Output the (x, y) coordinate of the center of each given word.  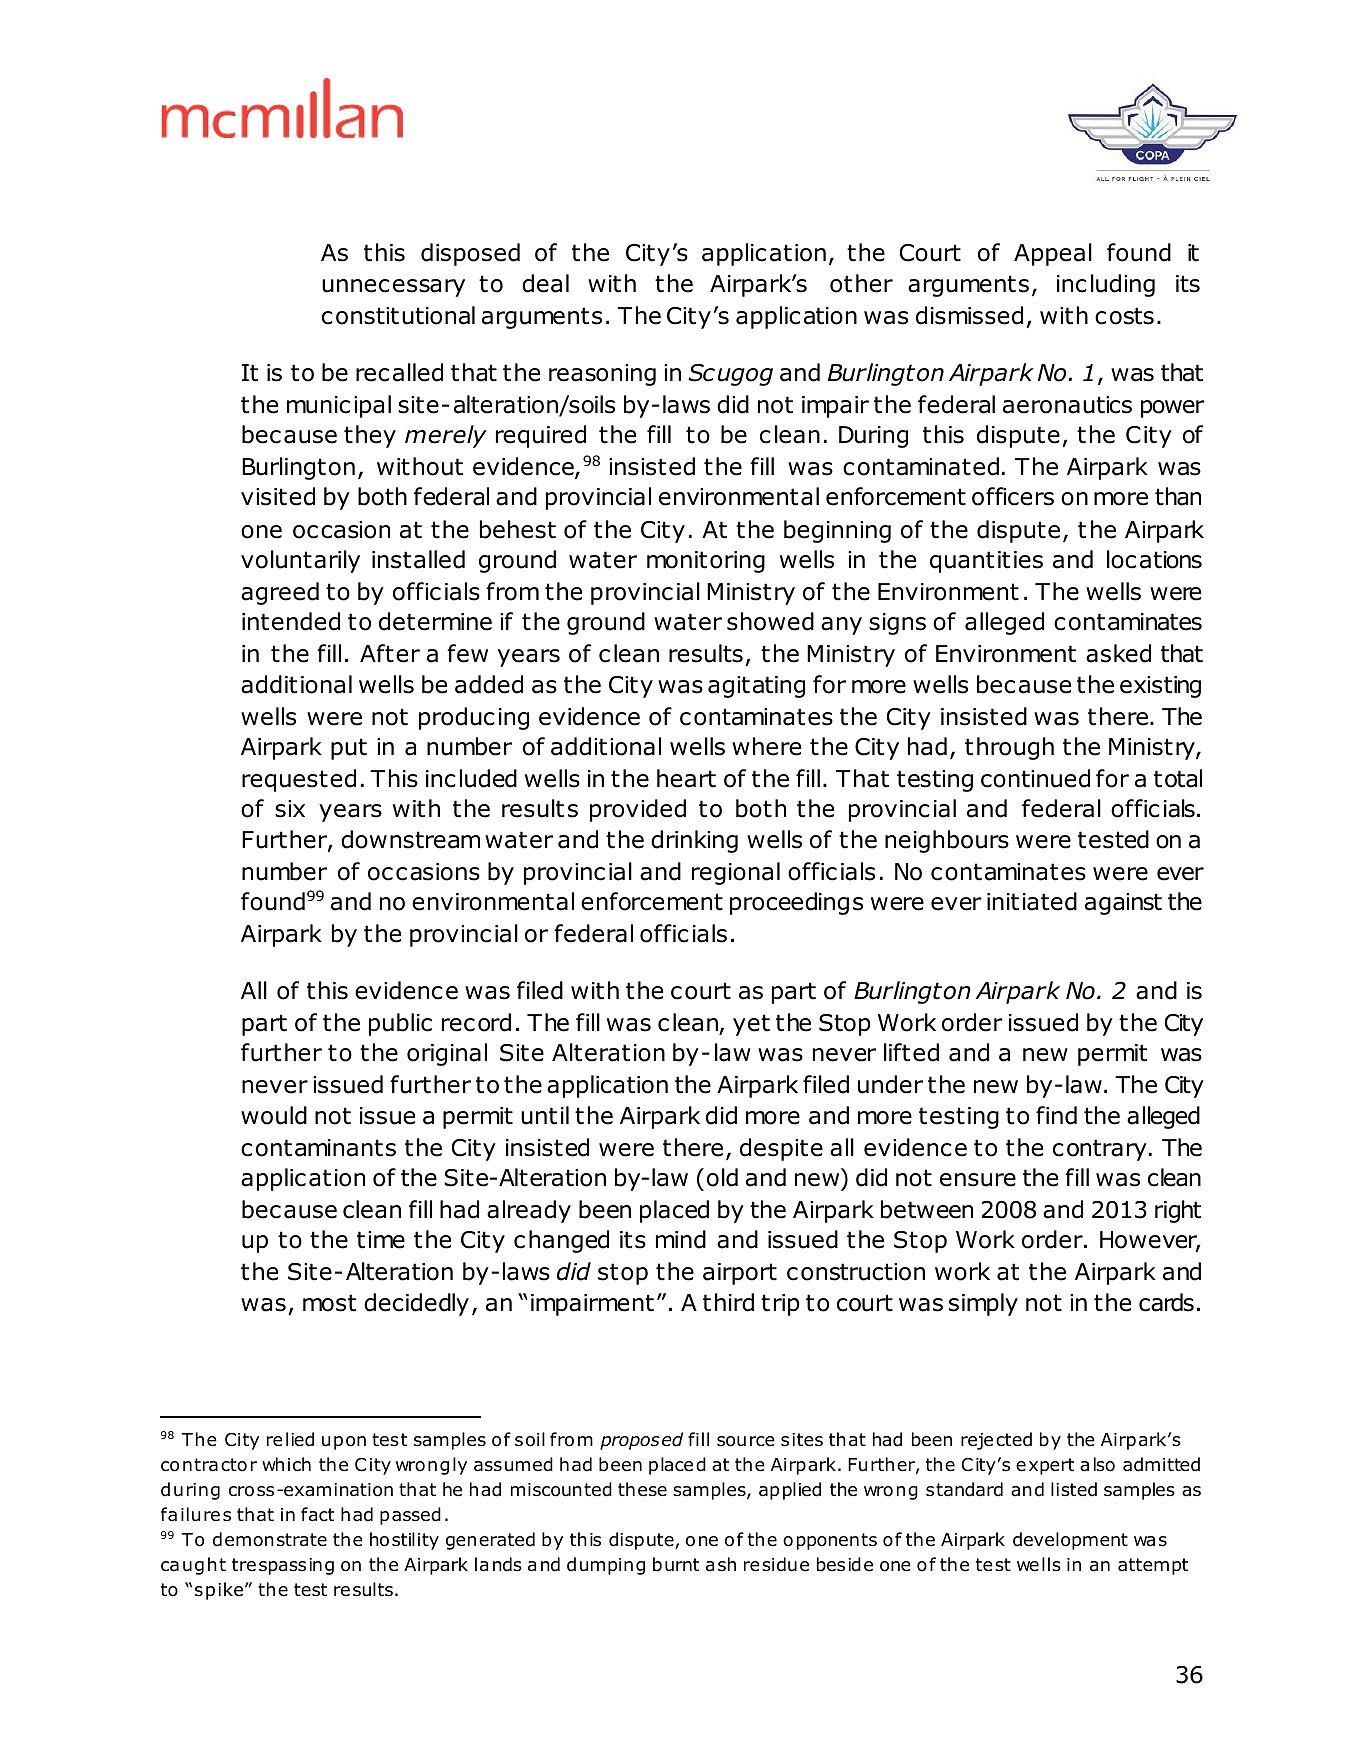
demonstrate (270, 1539)
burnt (676, 1564)
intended (291, 621)
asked (1118, 653)
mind (681, 1239)
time (381, 1240)
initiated (1032, 901)
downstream (410, 839)
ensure (978, 1180)
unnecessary (393, 288)
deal (545, 283)
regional (736, 873)
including (1106, 285)
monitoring (706, 562)
